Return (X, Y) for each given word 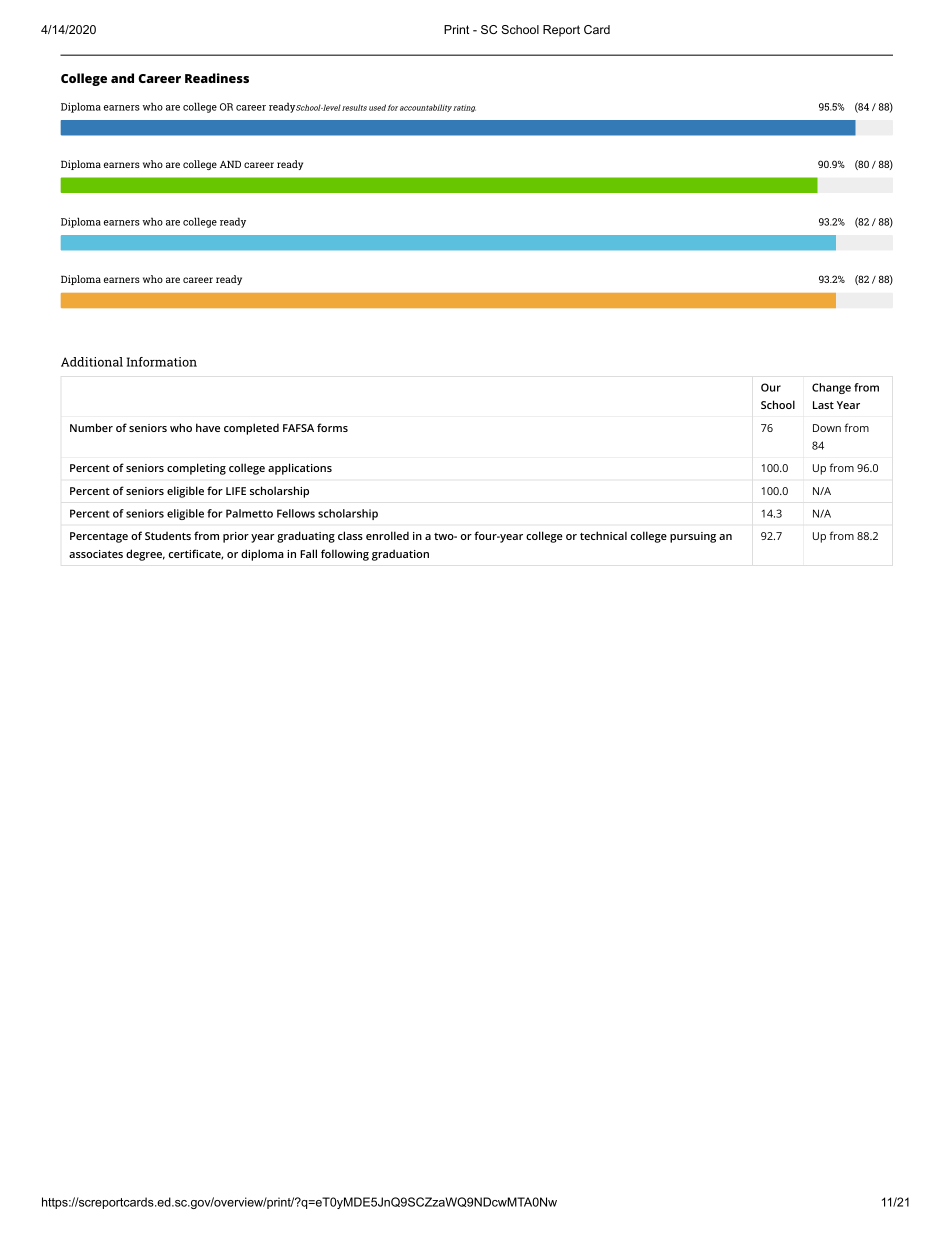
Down (827, 428)
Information (162, 362)
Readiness (217, 78)
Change (831, 388)
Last (823, 405)
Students (168, 536)
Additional (92, 362)
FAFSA (298, 428)
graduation (400, 555)
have (208, 427)
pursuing (693, 537)
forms (332, 427)
